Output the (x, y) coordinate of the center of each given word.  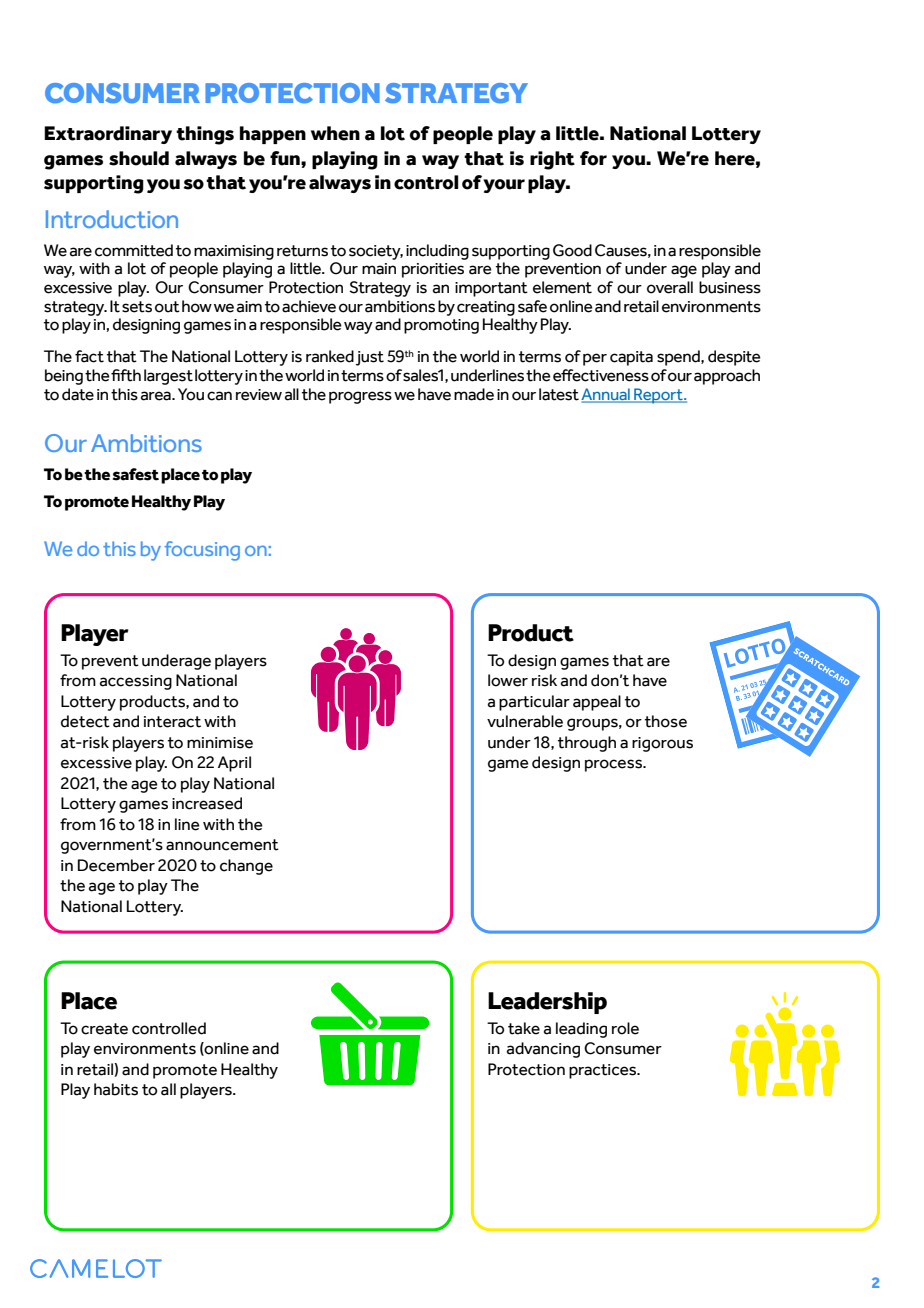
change (246, 867)
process (615, 765)
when (335, 133)
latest (560, 394)
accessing (136, 682)
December (116, 865)
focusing (202, 551)
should (139, 158)
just (370, 358)
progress (360, 397)
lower (508, 680)
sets (137, 307)
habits (116, 1089)
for (593, 158)
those (666, 721)
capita (631, 358)
